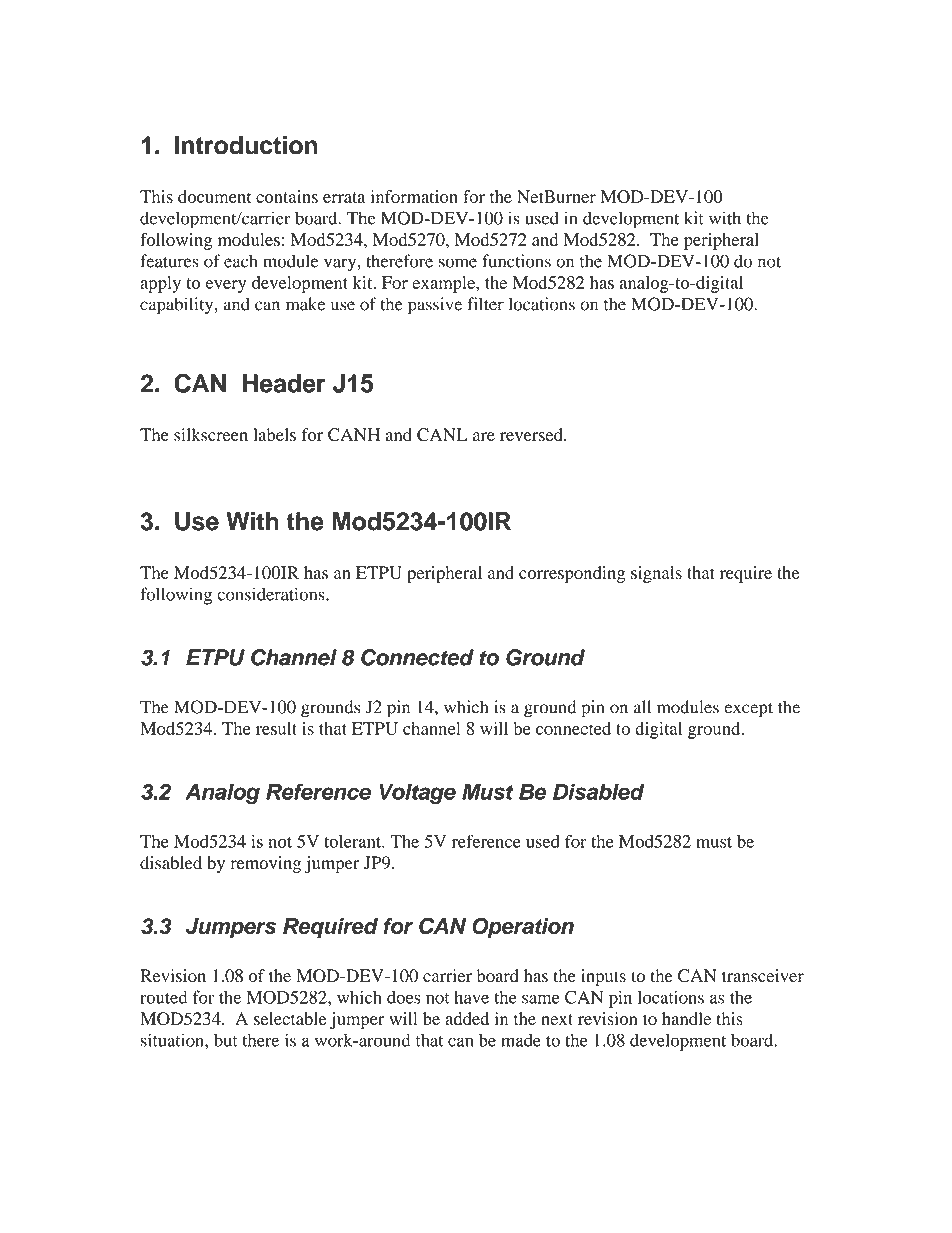 This screenshot has height=1233, width=952. I want to click on added, so click(467, 1018).
